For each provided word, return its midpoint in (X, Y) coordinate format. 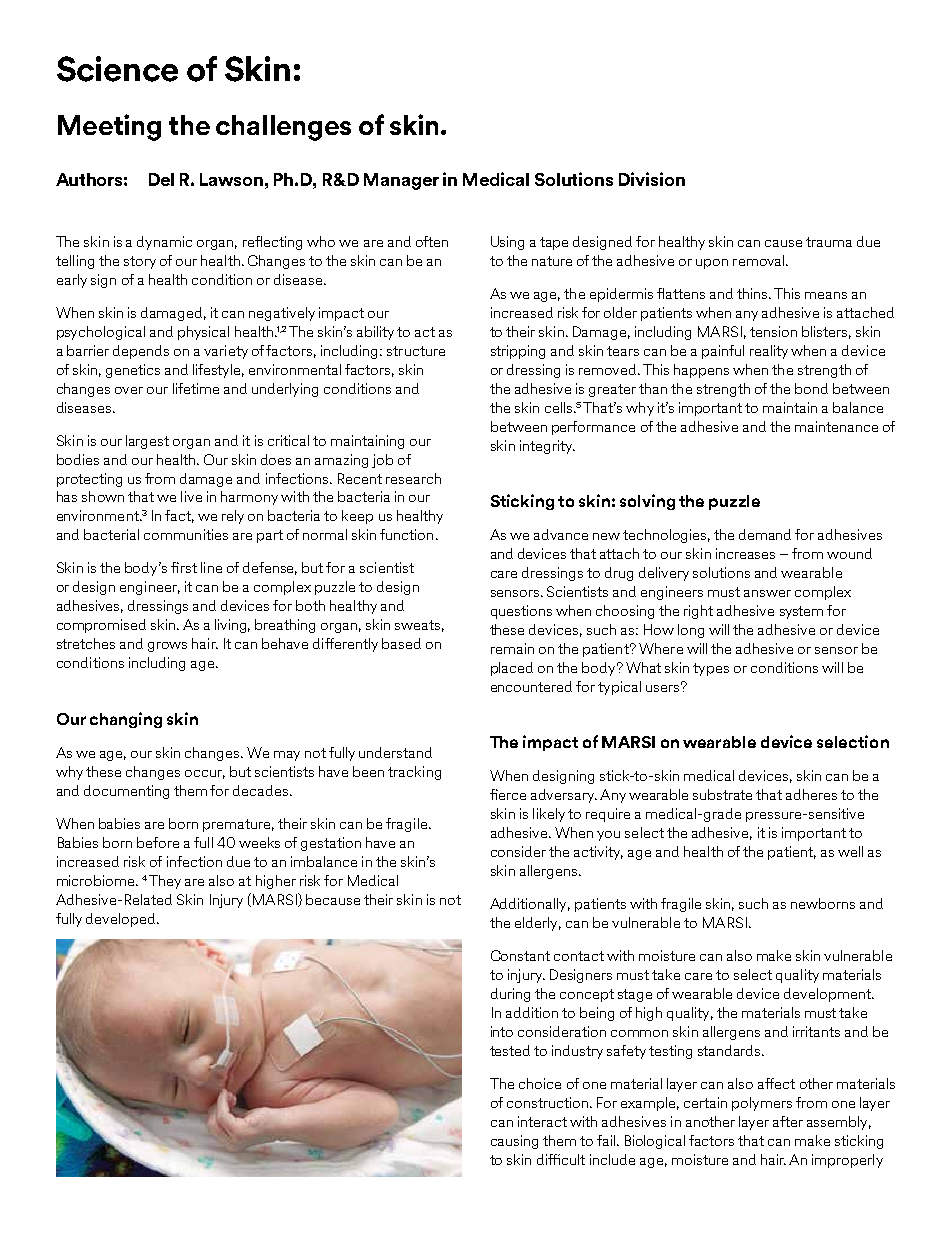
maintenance (836, 426)
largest (147, 442)
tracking (414, 773)
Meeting (109, 127)
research (413, 478)
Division (652, 179)
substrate (722, 794)
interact (542, 1121)
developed (120, 920)
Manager (401, 181)
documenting (126, 792)
